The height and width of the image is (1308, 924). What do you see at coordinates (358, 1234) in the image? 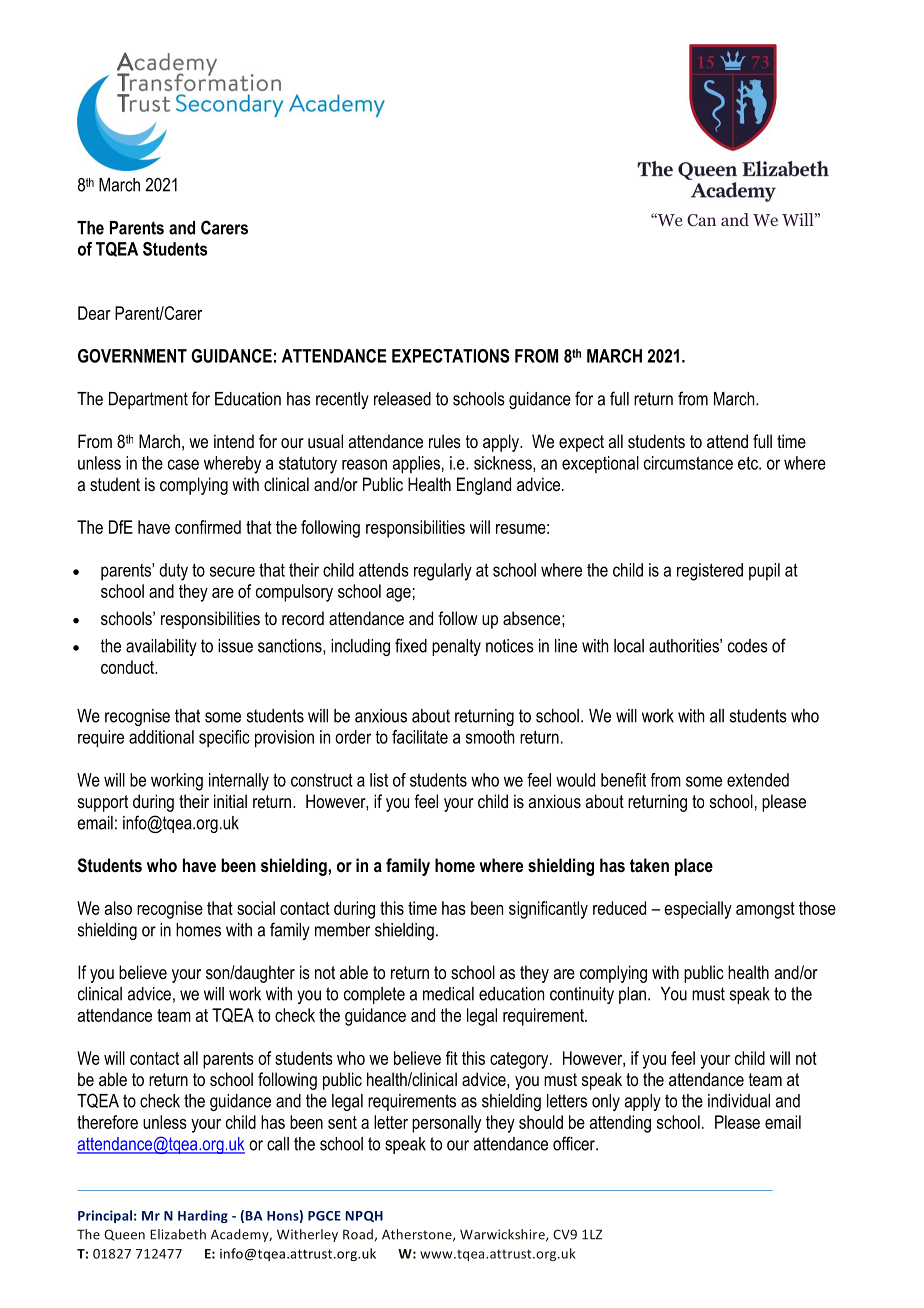
I see `Road` at bounding box center [358, 1234].
